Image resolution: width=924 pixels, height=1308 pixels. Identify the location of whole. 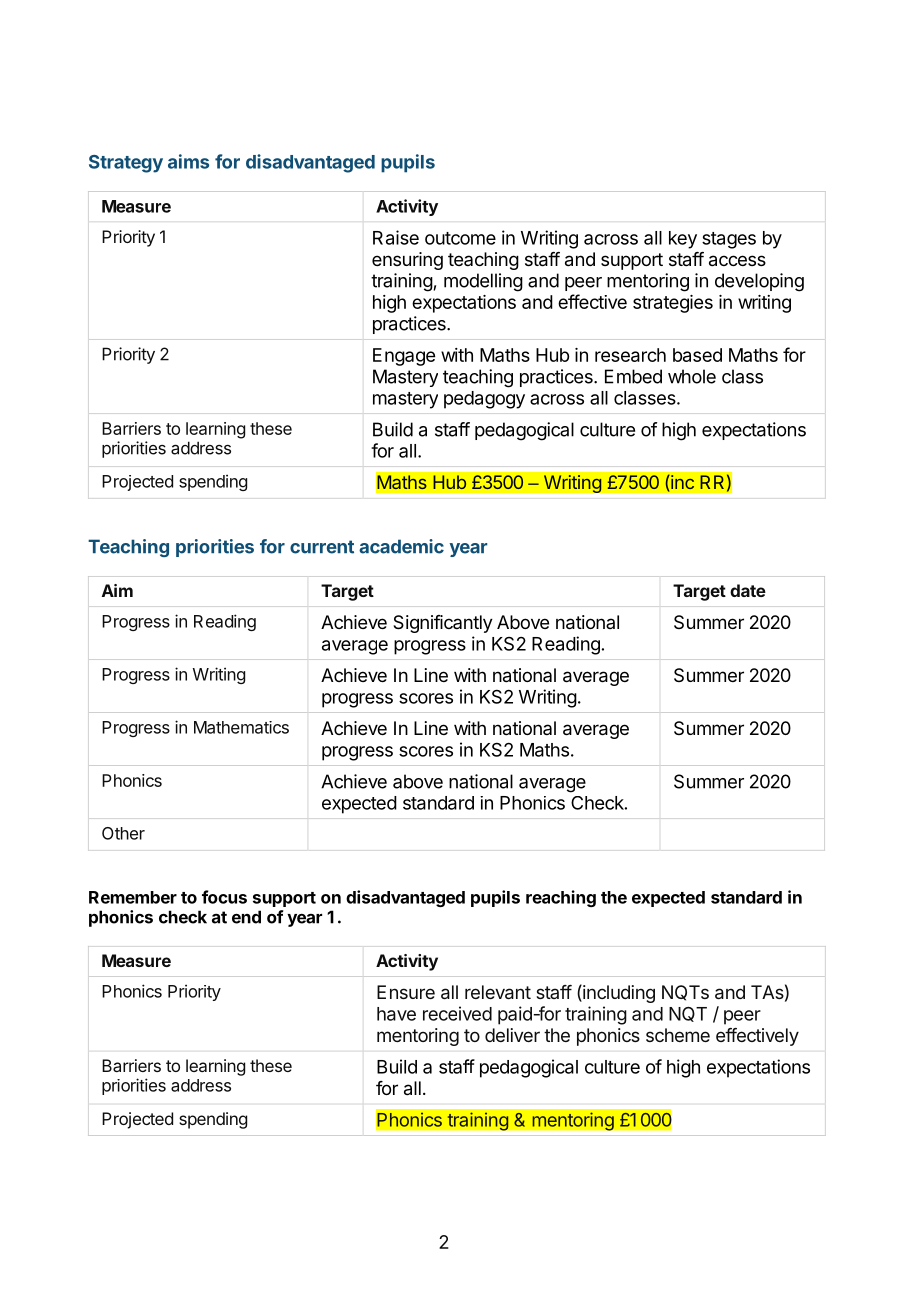
(692, 376).
